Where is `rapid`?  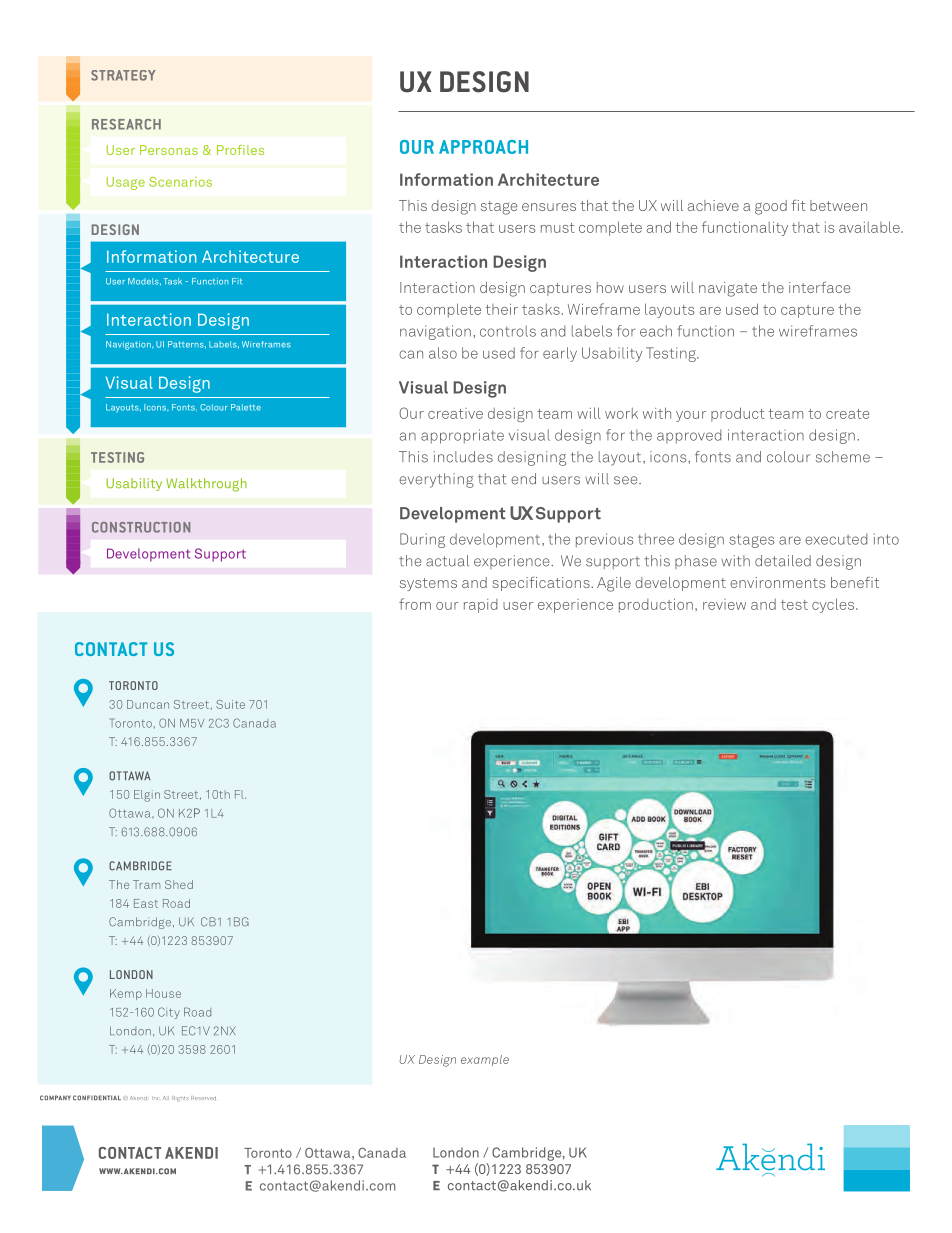
rapid is located at coordinates (481, 606).
